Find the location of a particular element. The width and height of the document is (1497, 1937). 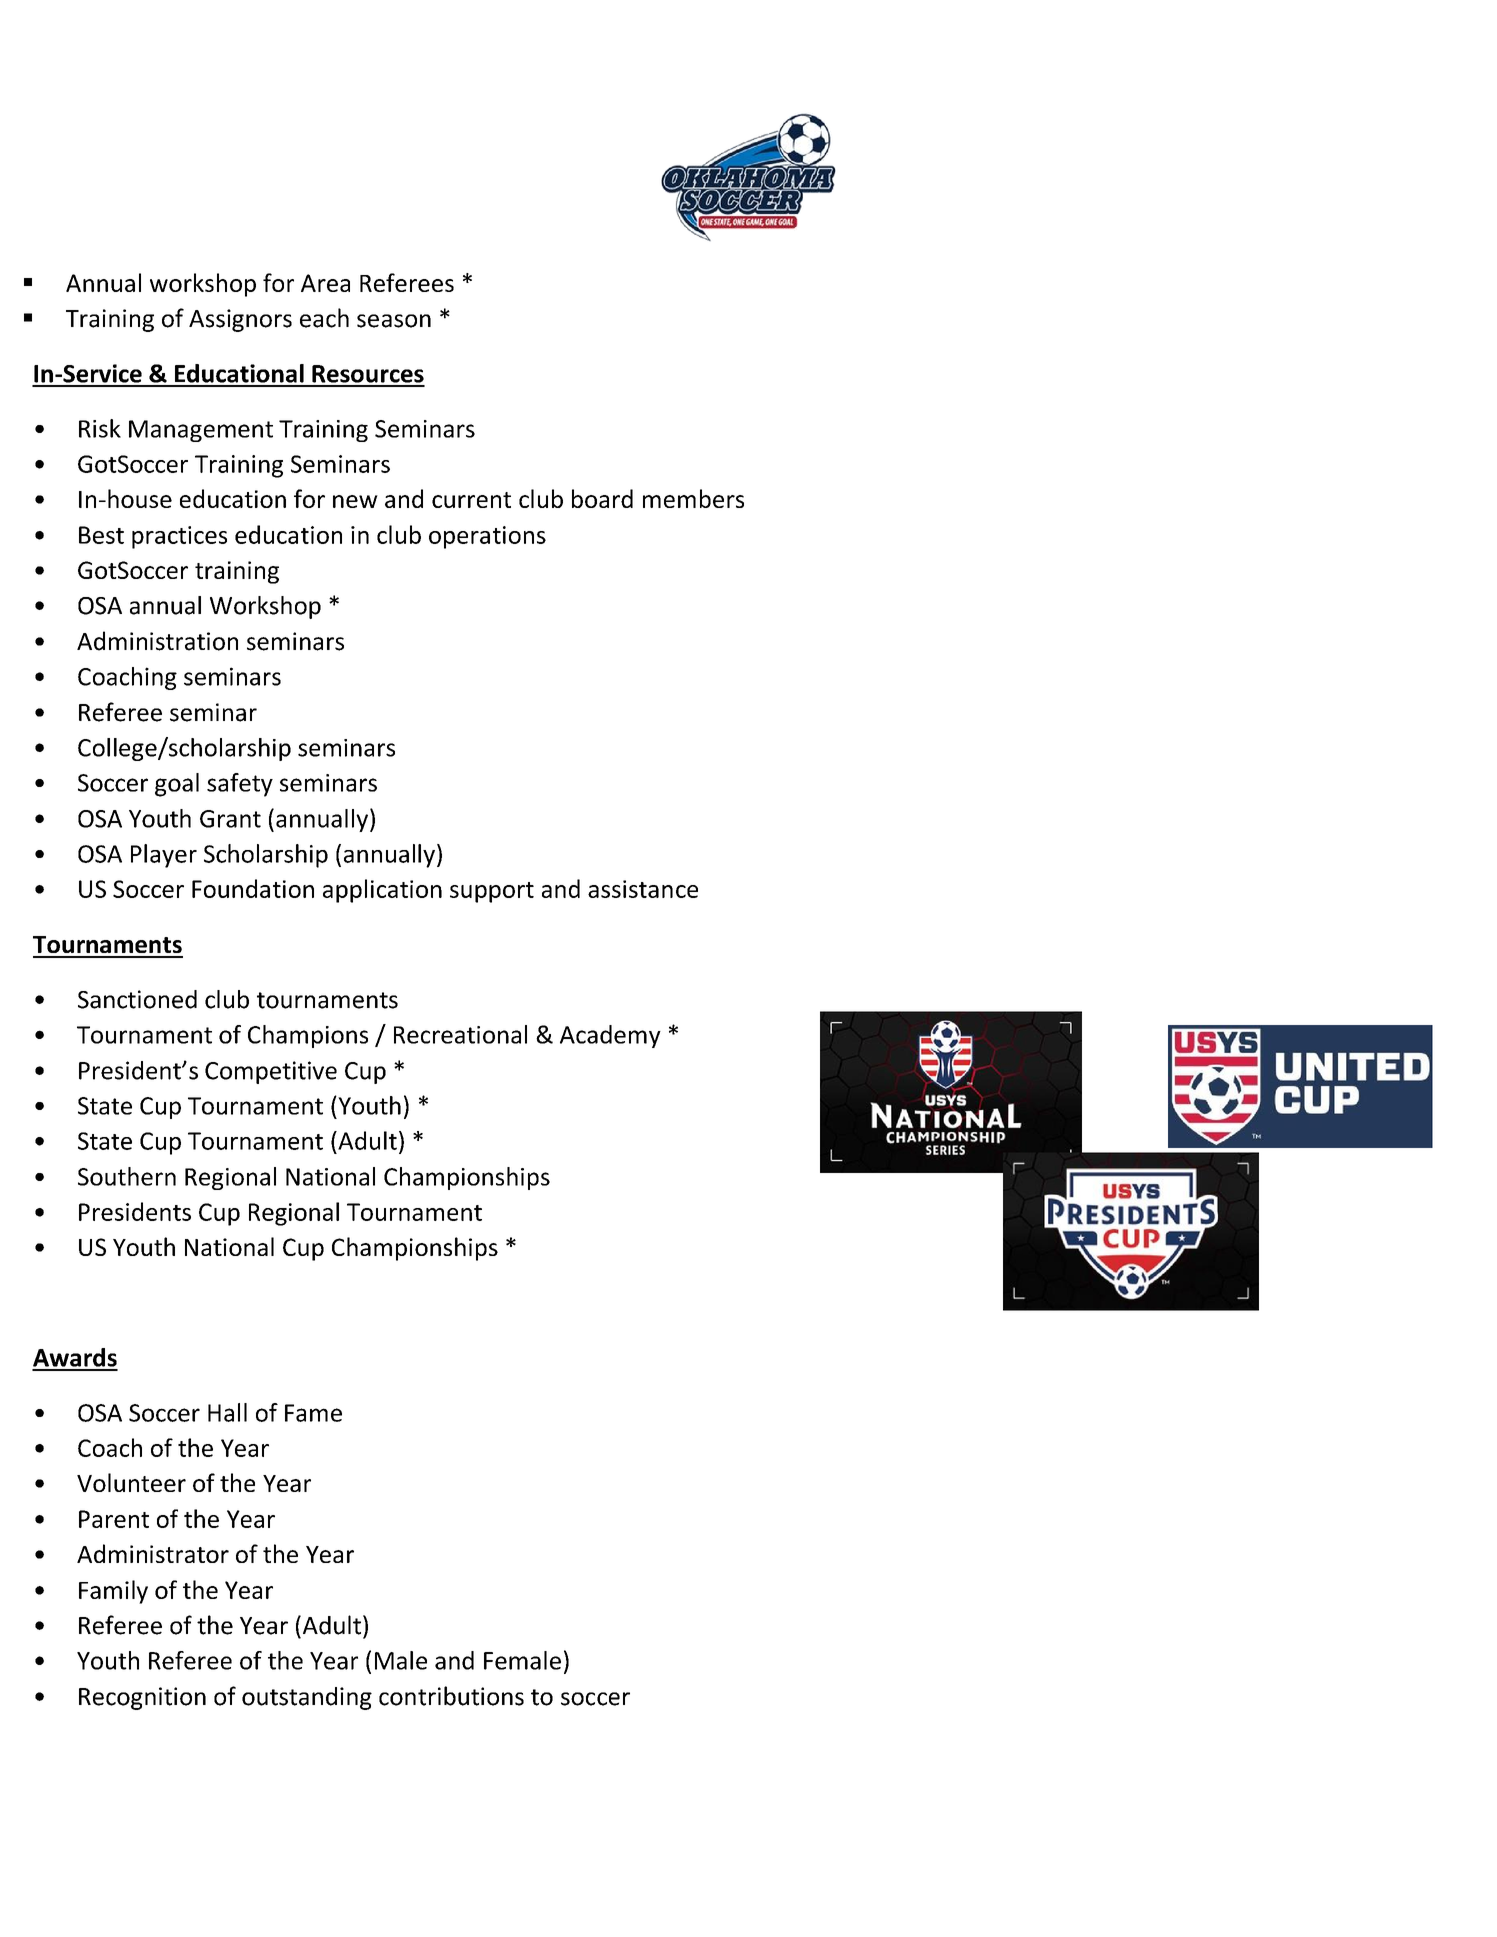

board is located at coordinates (602, 498).
